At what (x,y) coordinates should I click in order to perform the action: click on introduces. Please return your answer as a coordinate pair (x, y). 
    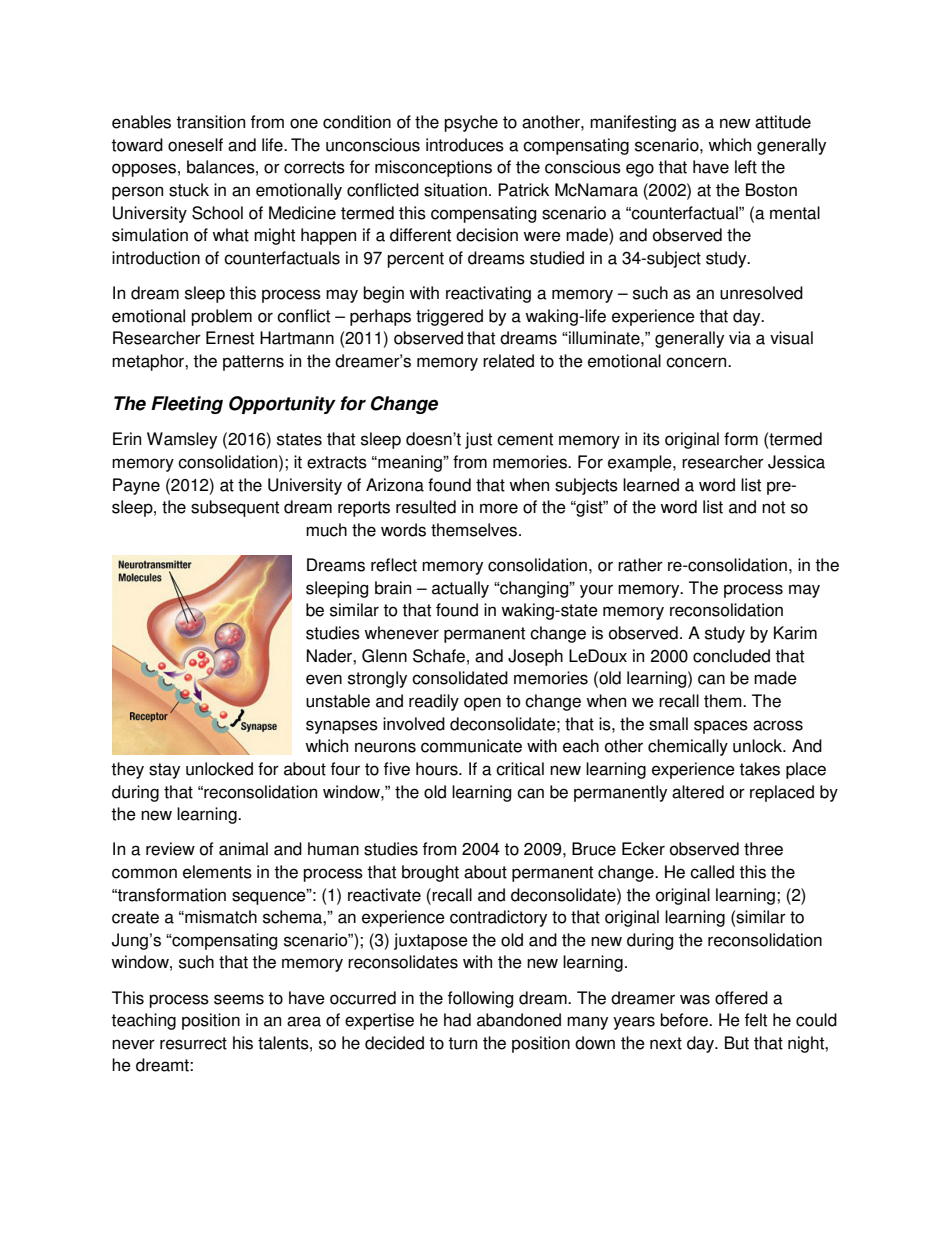
    Looking at the image, I should click on (465, 145).
